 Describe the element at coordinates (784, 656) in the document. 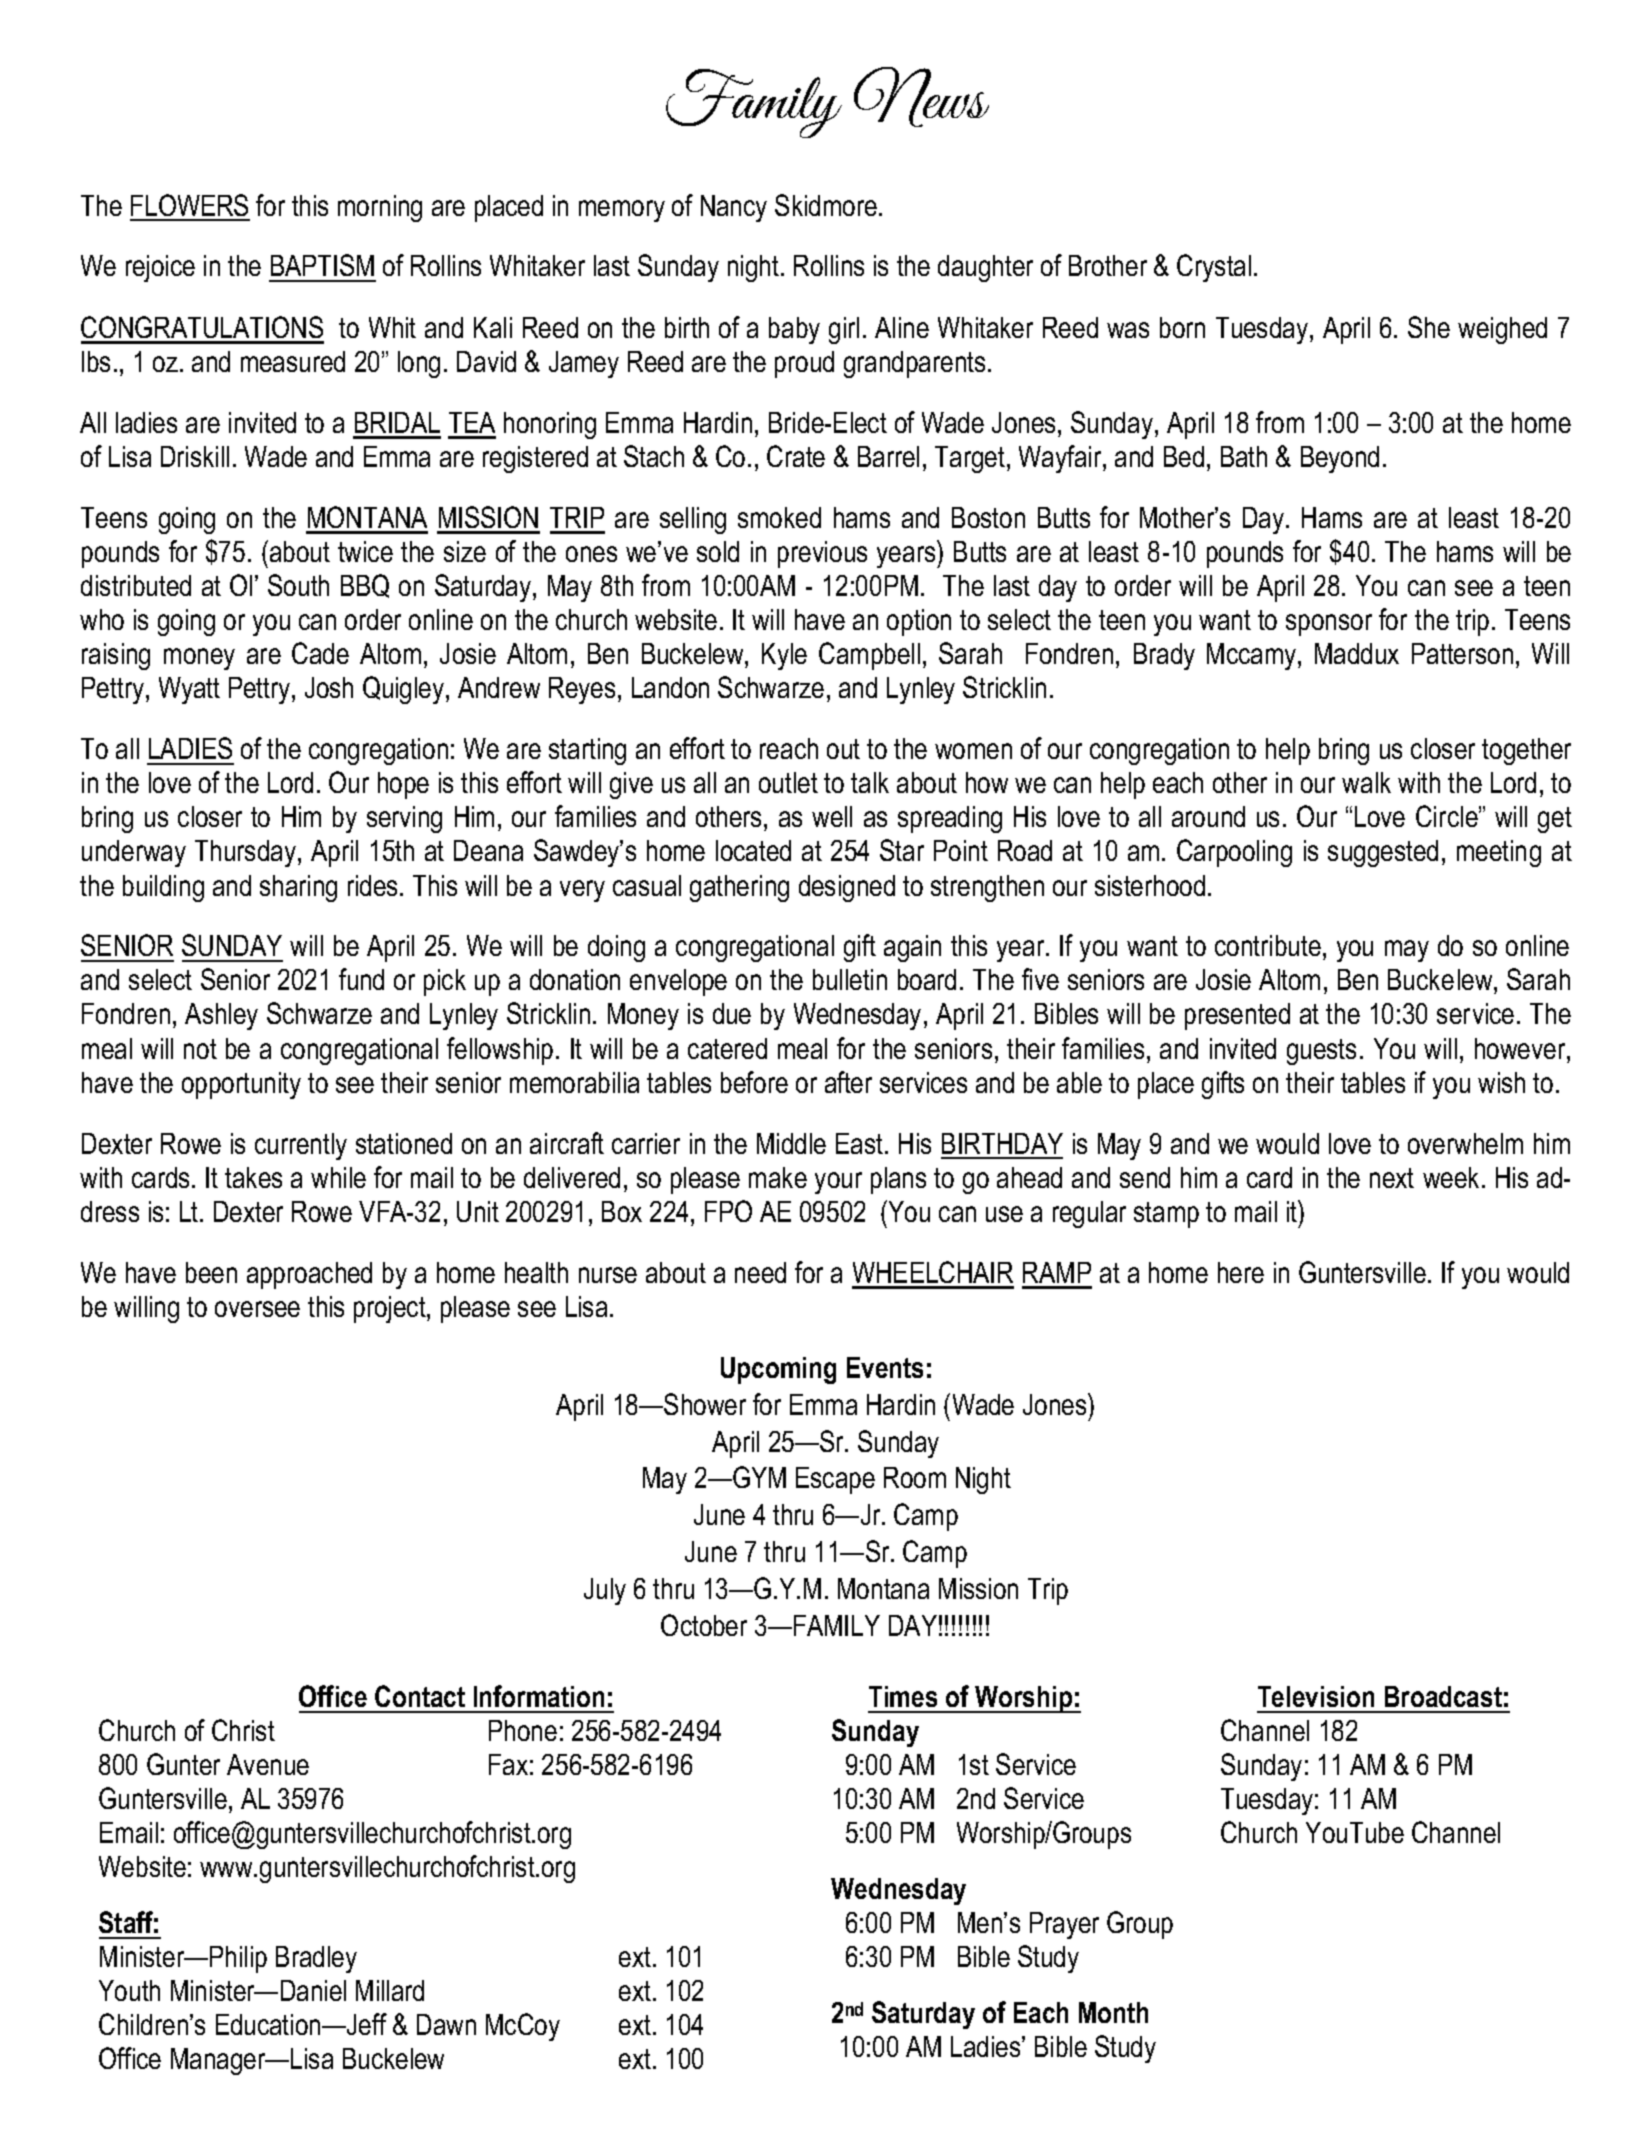

I see `Kyle` at that location.
